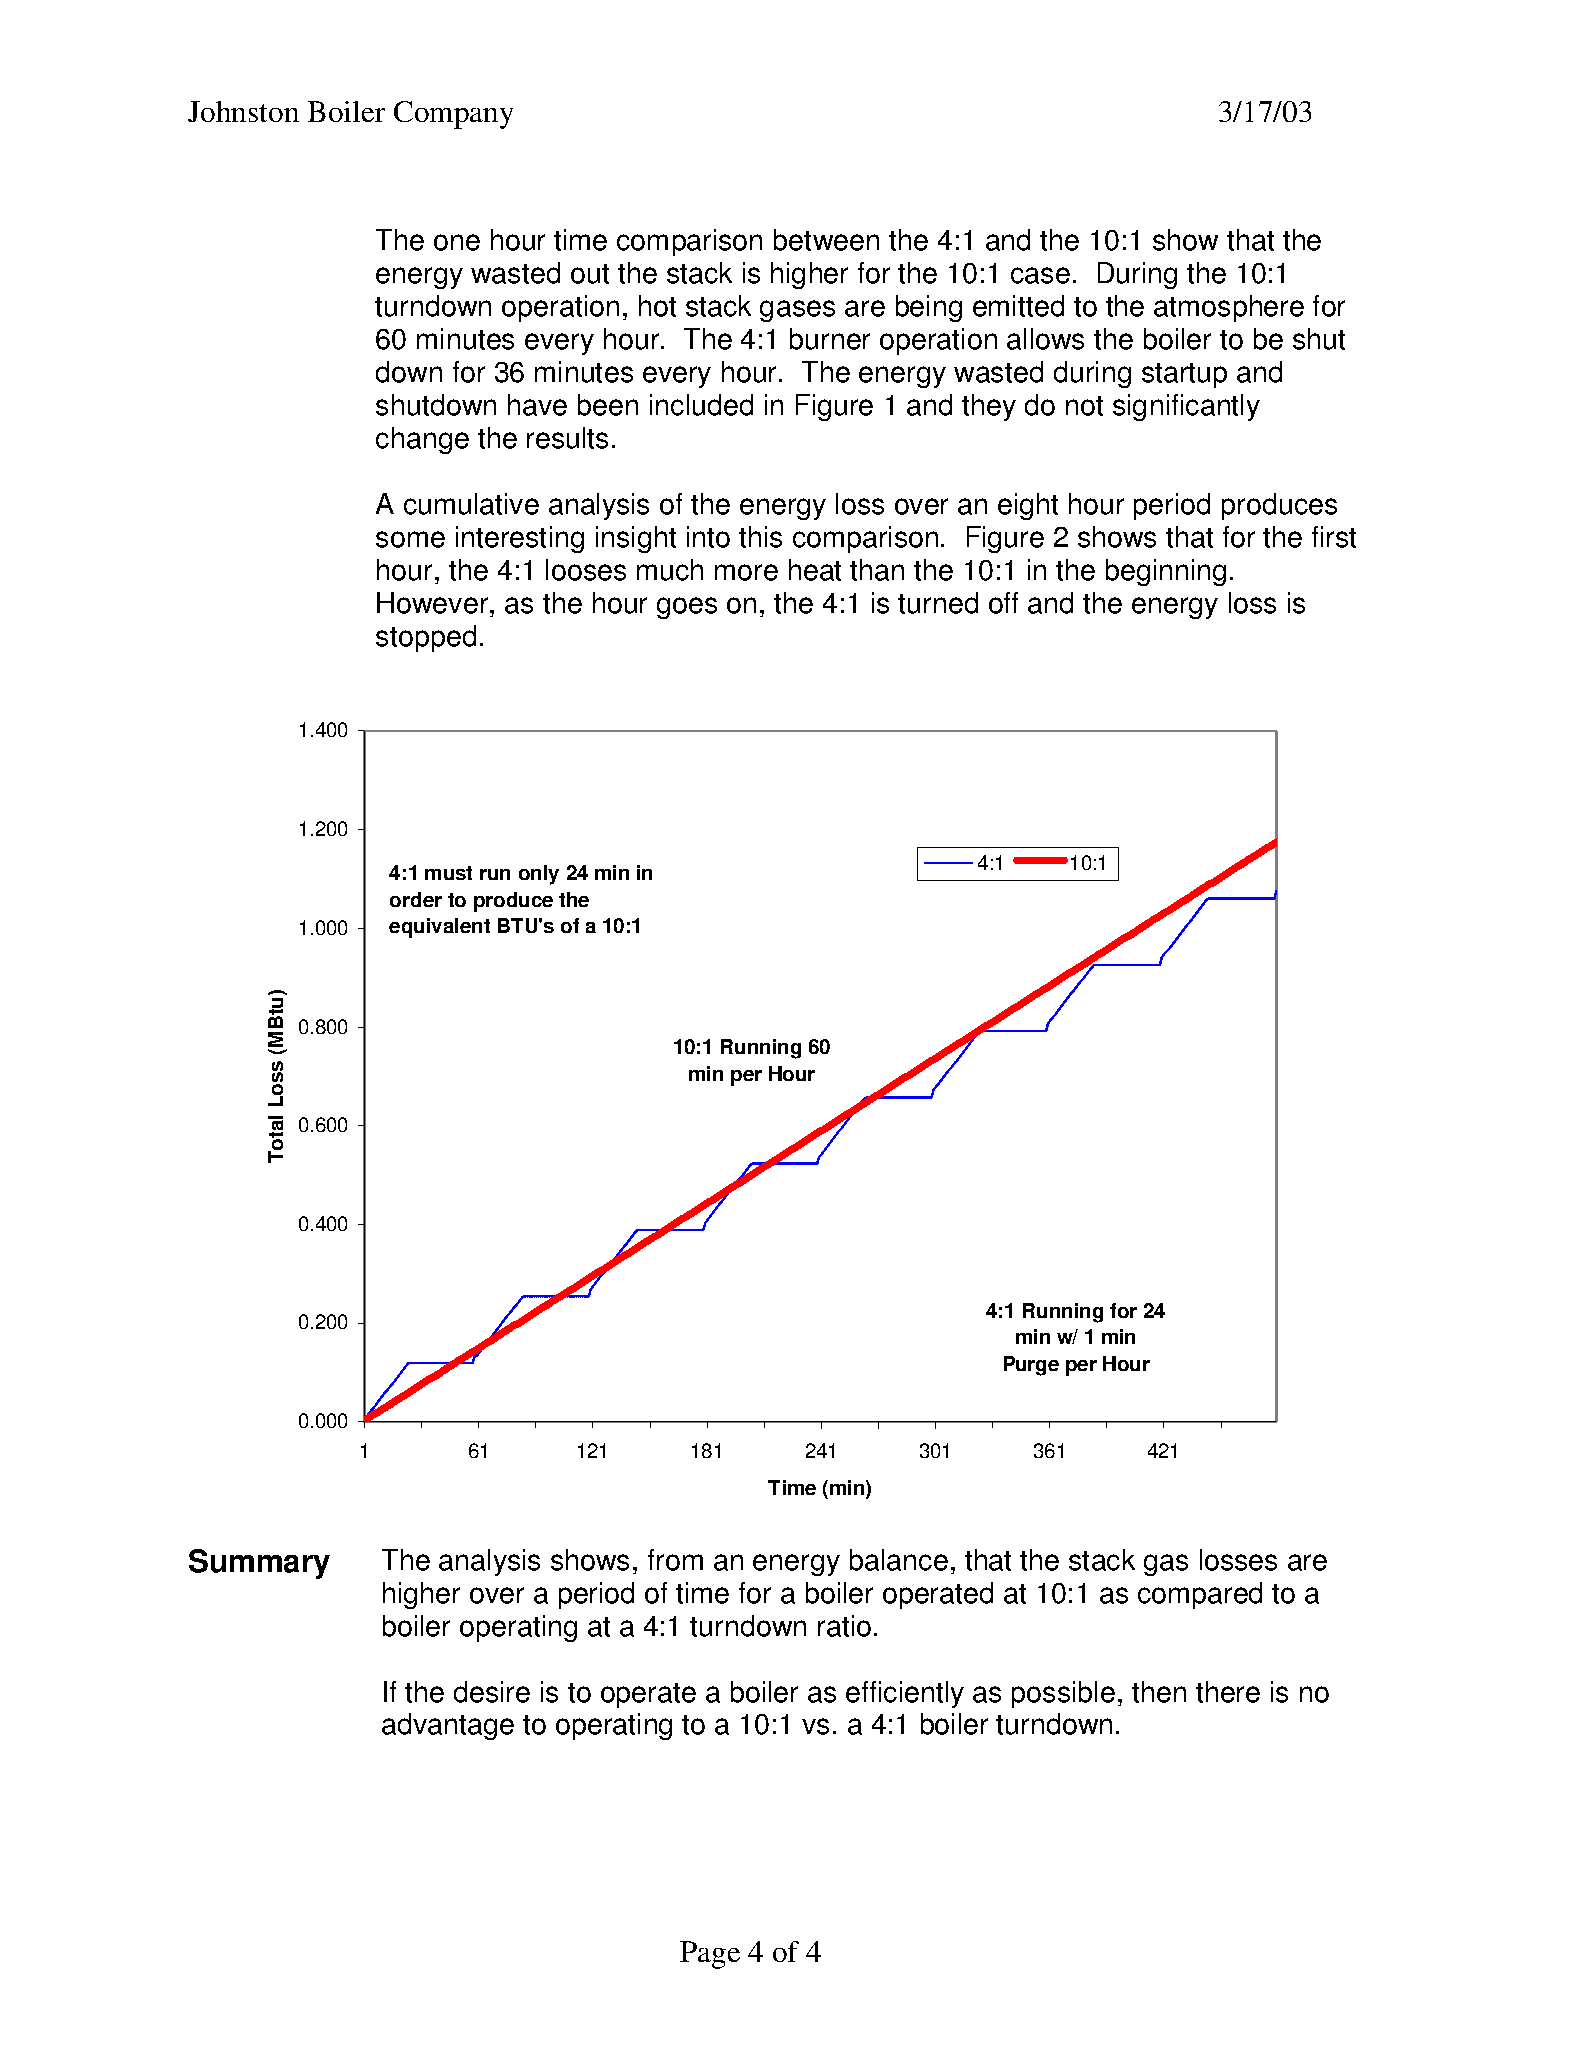  What do you see at coordinates (1229, 308) in the screenshot?
I see `atmosphere` at bounding box center [1229, 308].
